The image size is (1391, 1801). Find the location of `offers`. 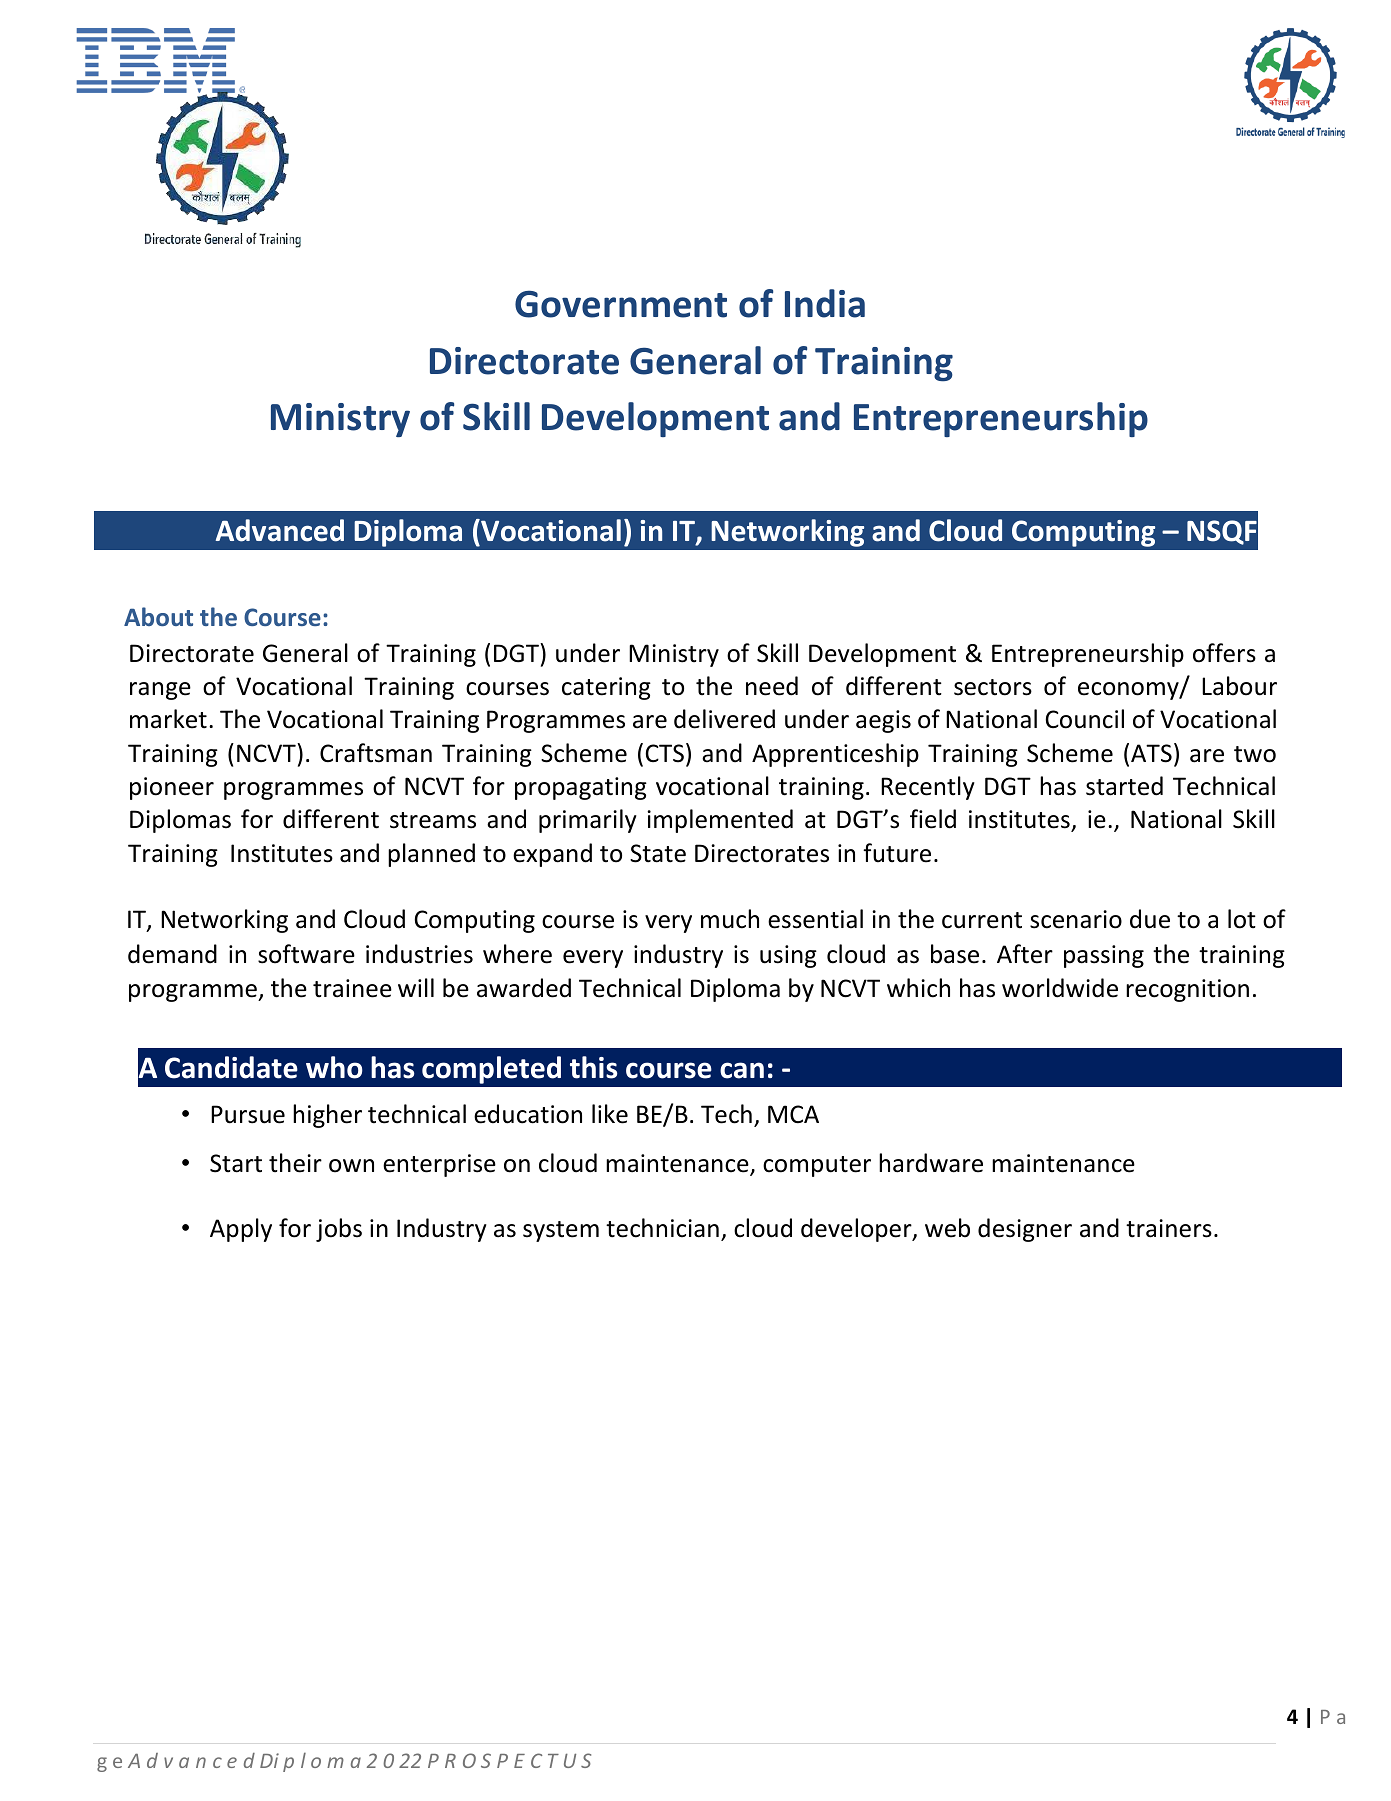

offers is located at coordinates (1224, 653).
